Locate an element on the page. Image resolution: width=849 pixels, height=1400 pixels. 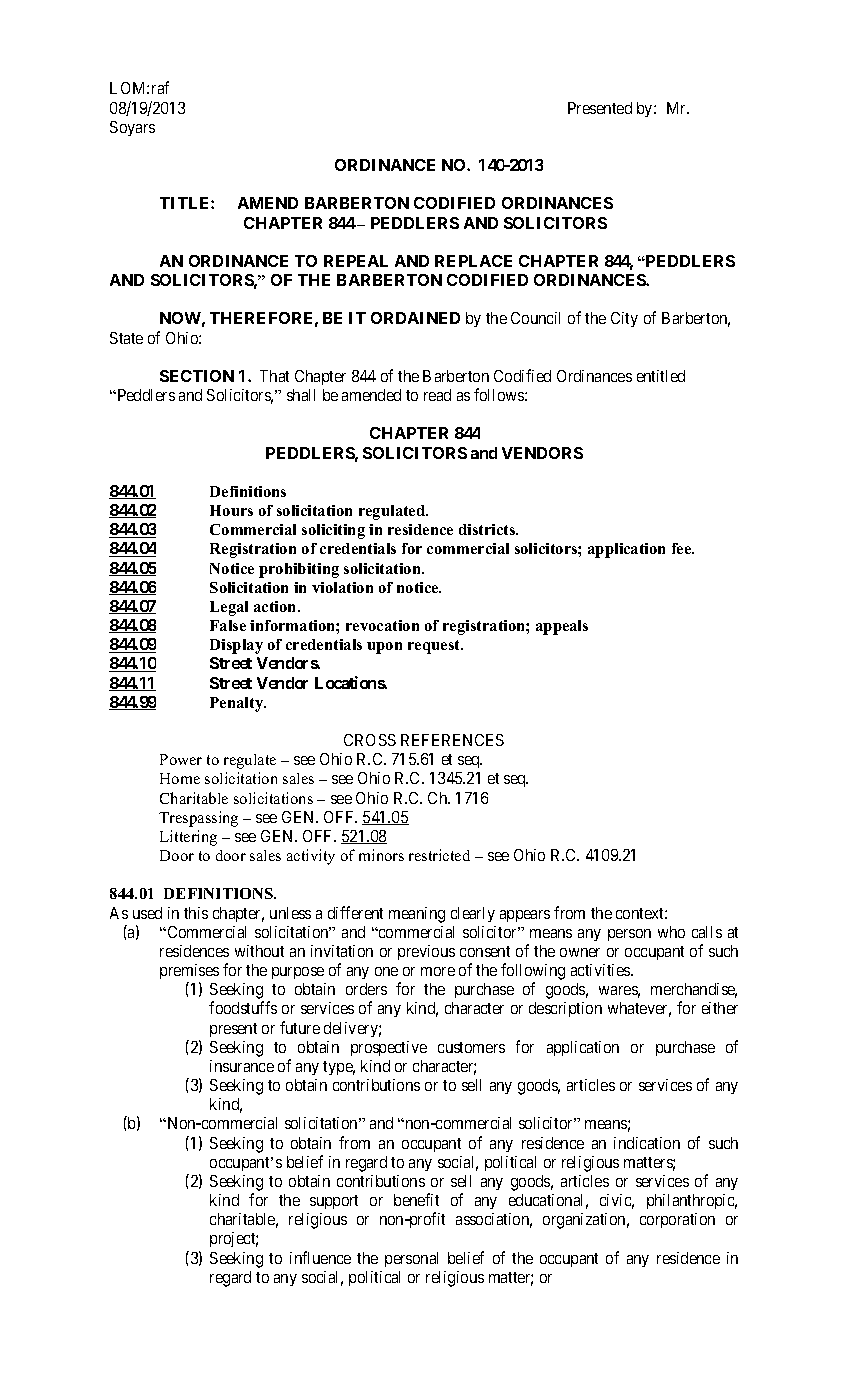
prospective is located at coordinates (389, 1048).
